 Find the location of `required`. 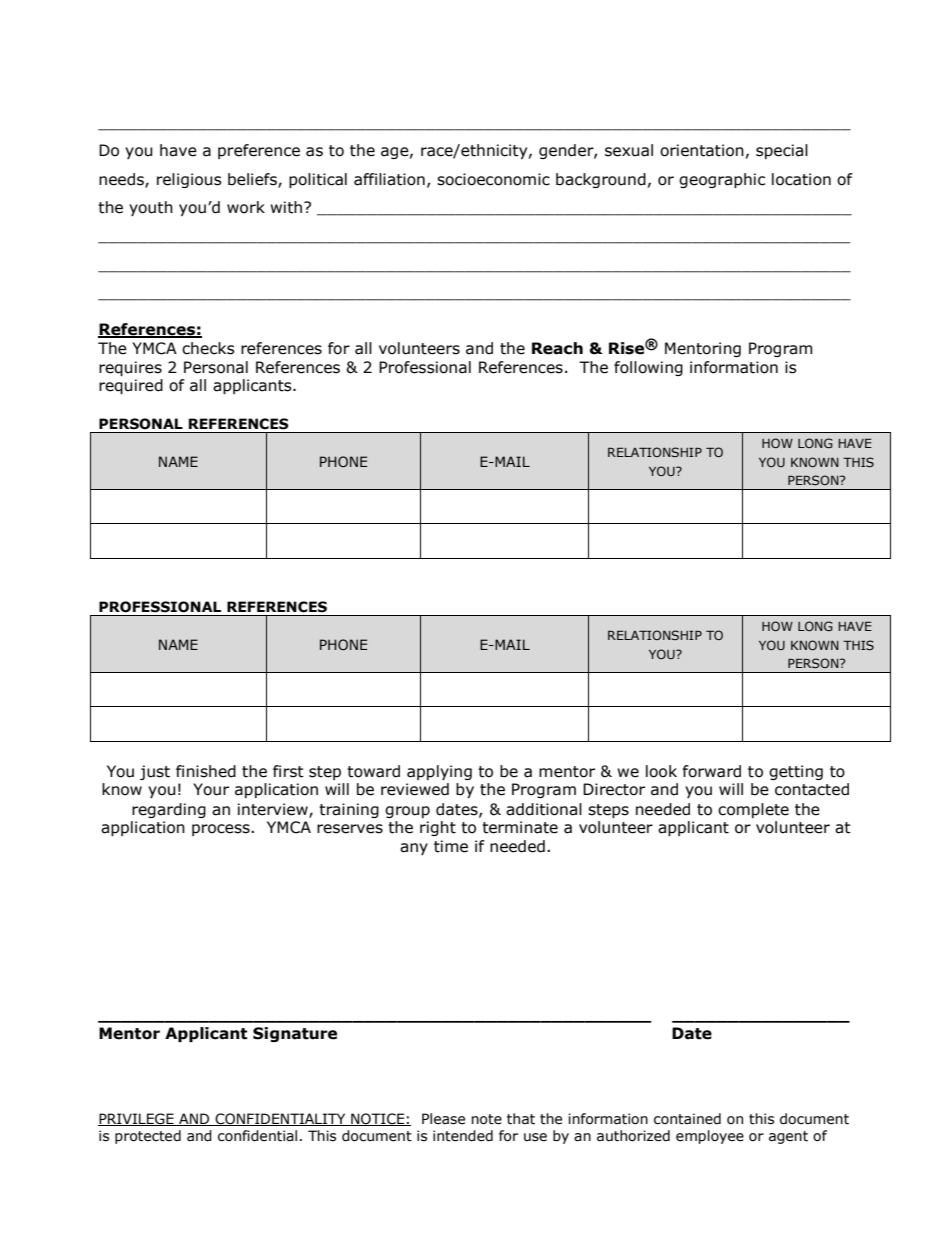

required is located at coordinates (131, 386).
